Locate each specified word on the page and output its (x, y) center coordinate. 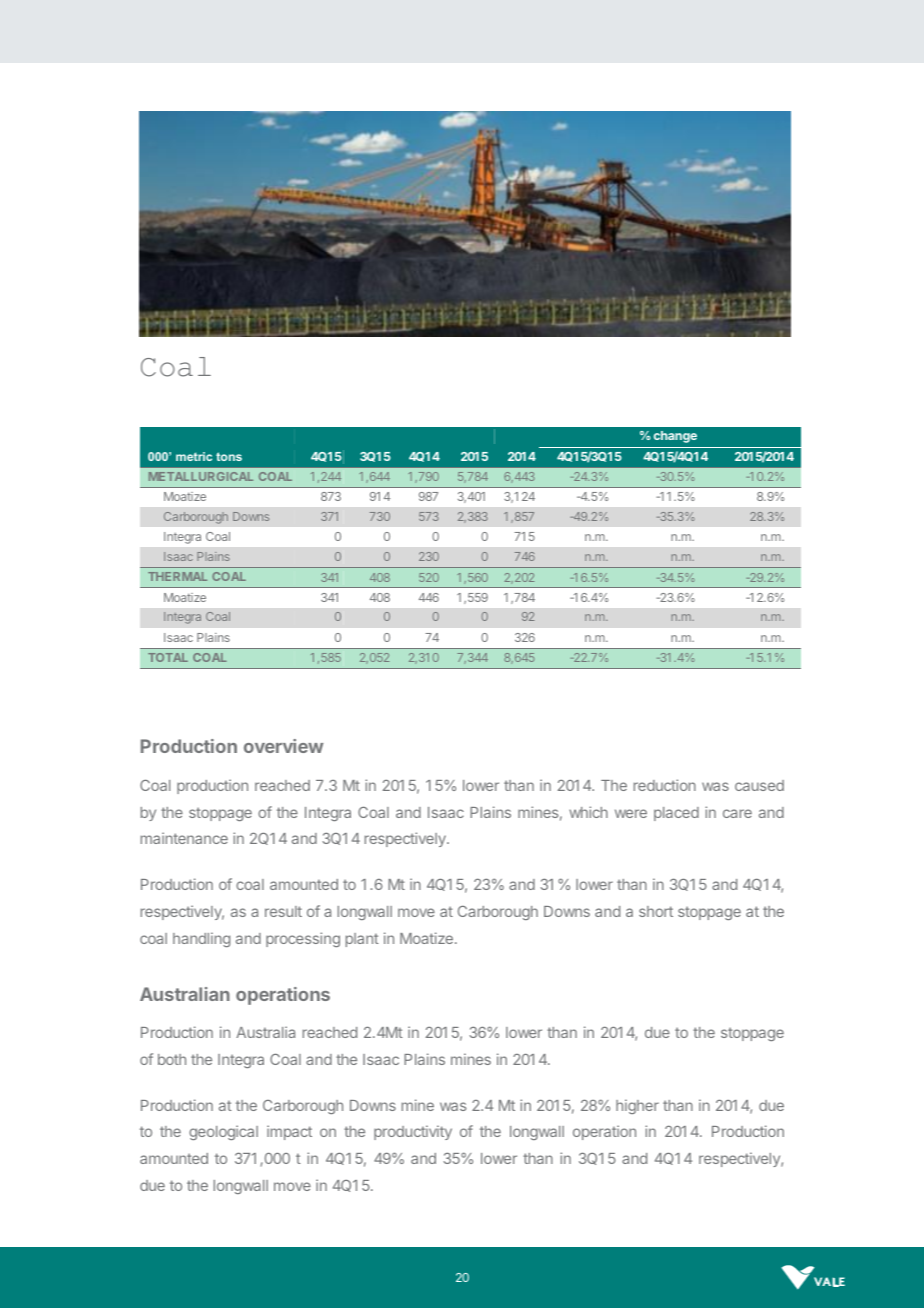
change (675, 437)
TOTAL (168, 657)
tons (229, 456)
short (656, 911)
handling (201, 939)
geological (223, 1132)
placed (676, 814)
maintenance (184, 838)
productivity (413, 1132)
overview (283, 746)
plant (362, 940)
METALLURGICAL (201, 476)
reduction (665, 785)
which (588, 812)
